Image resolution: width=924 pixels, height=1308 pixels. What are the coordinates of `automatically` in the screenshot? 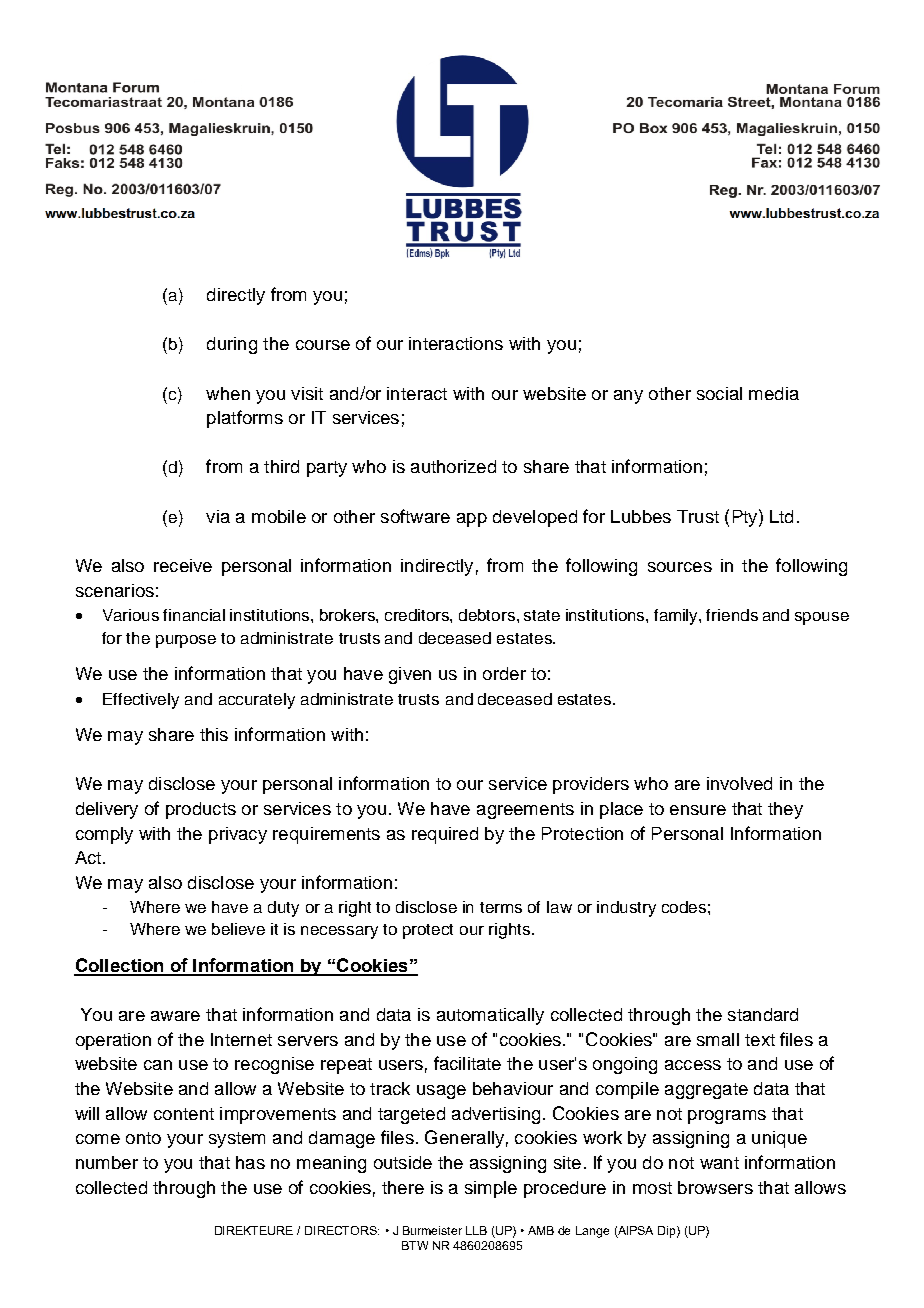 It's located at (490, 1016).
